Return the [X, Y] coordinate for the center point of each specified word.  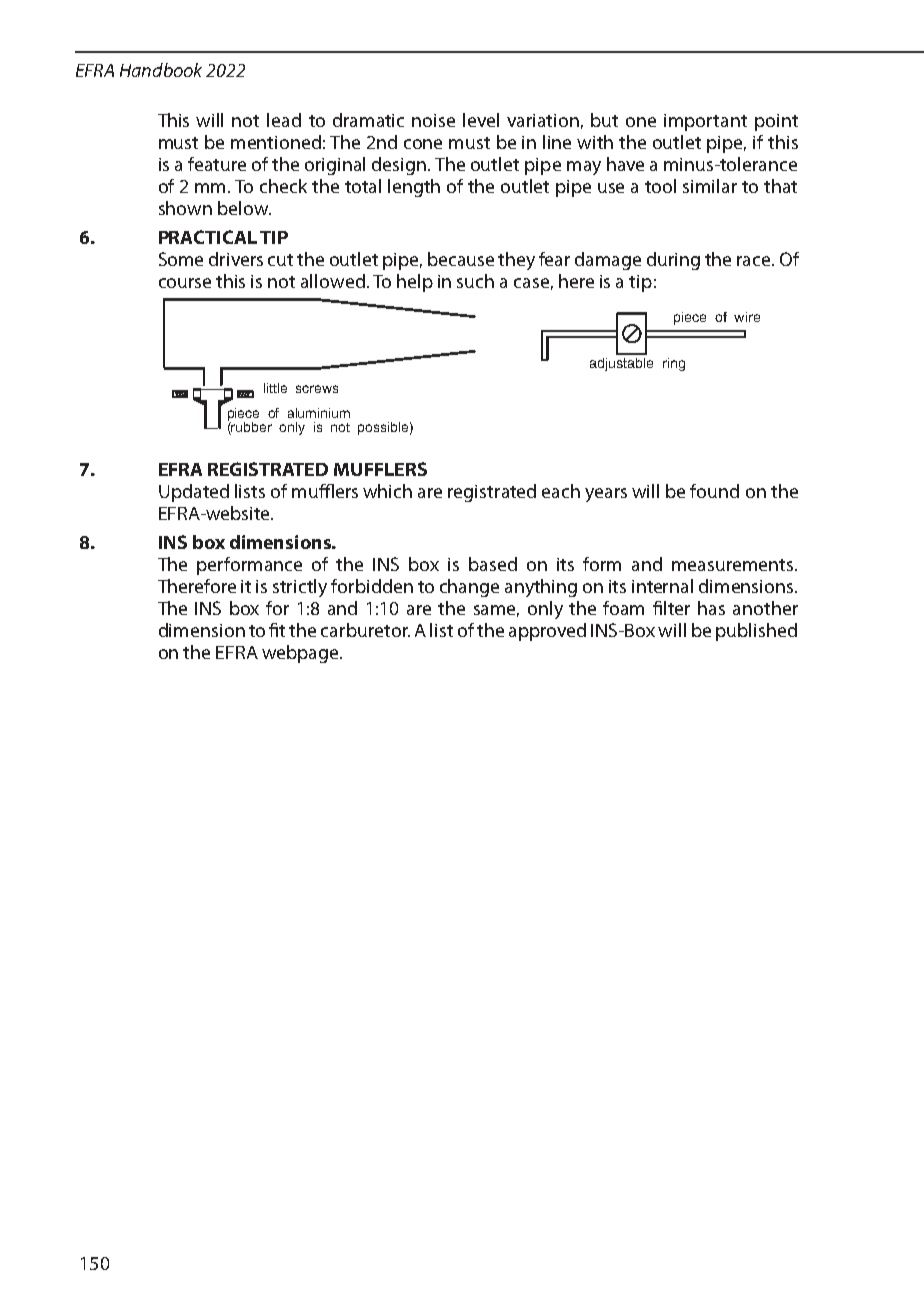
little [275, 388]
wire [747, 317]
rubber [251, 428]
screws [317, 389]
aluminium [319, 413]
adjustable [621, 364]
